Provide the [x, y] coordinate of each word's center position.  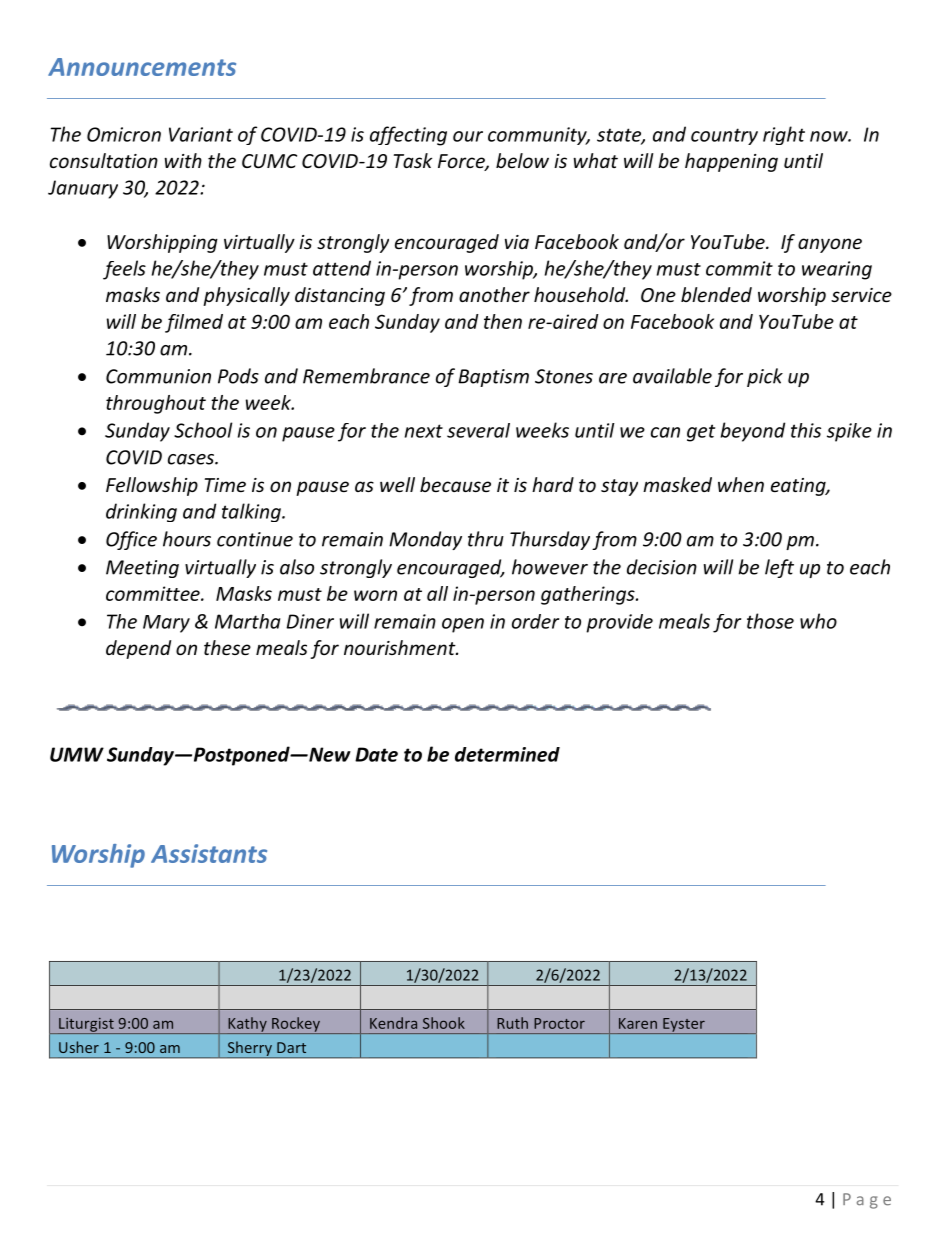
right [784, 135]
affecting [408, 136]
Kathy [247, 1025]
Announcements [142, 67]
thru [486, 539]
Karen [638, 1023]
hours [187, 539]
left [779, 568]
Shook [444, 1023]
